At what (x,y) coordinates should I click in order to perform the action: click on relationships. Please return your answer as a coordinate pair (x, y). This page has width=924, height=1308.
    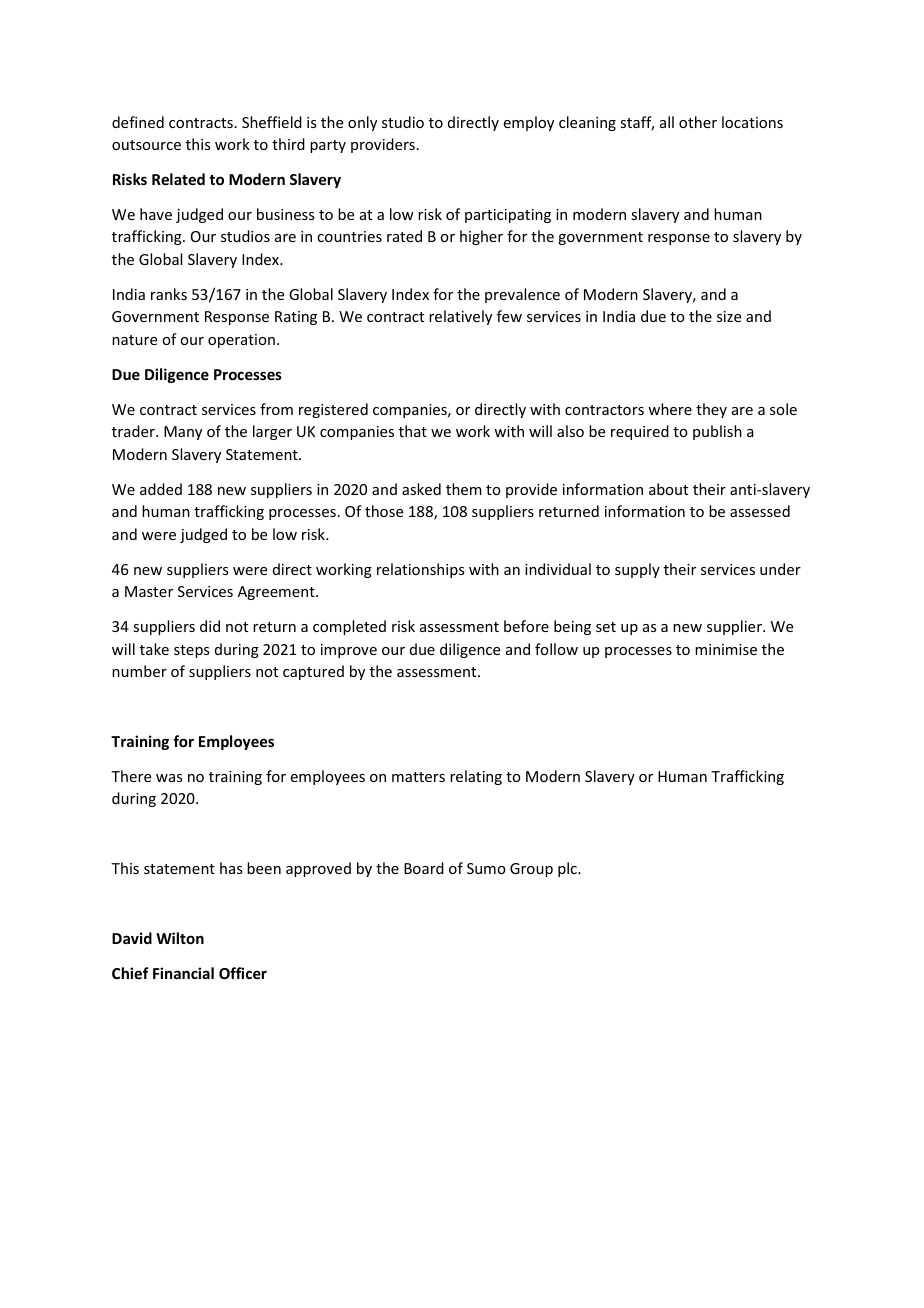
    Looking at the image, I should click on (420, 570).
